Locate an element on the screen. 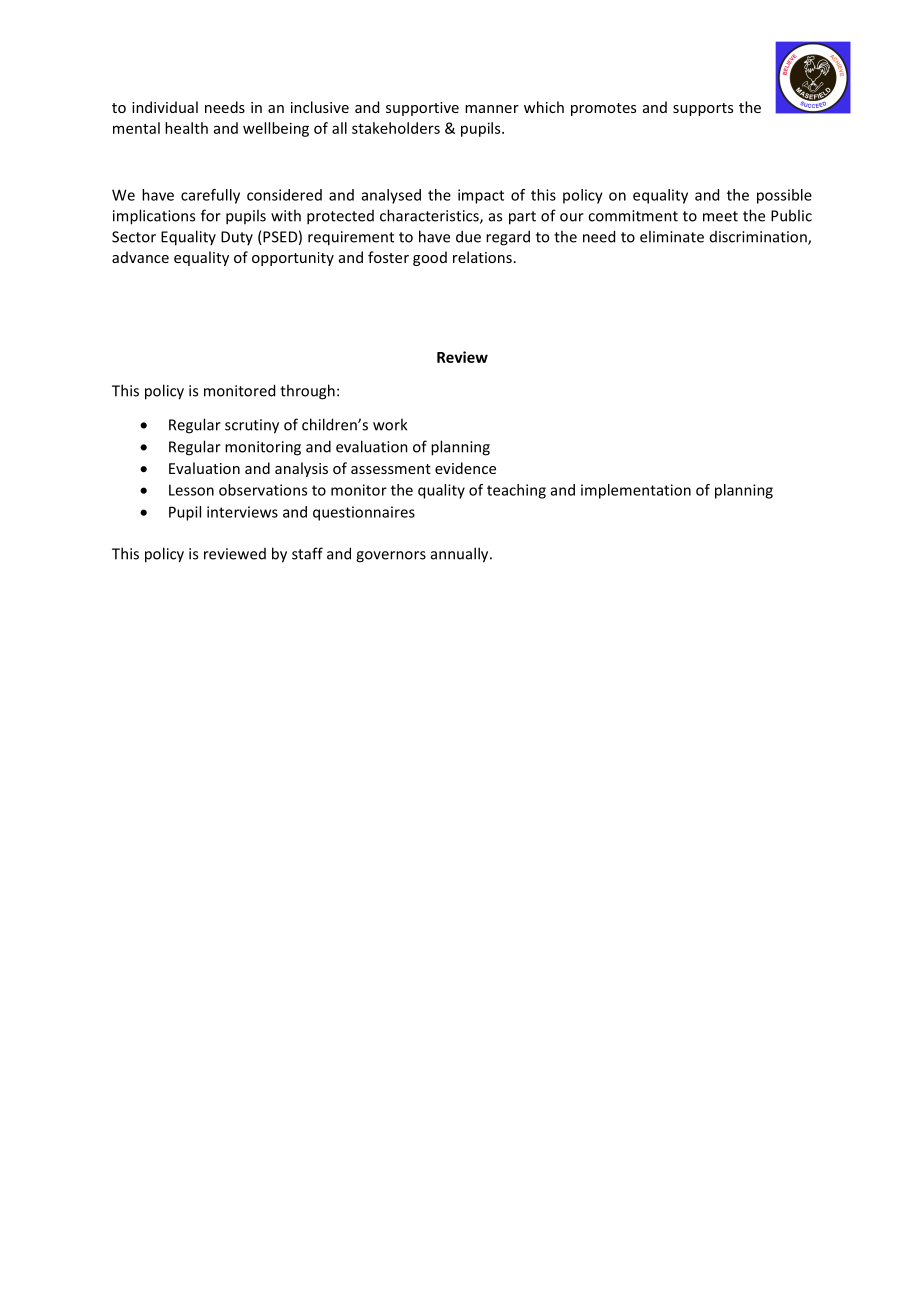 The image size is (924, 1308). health is located at coordinates (186, 128).
